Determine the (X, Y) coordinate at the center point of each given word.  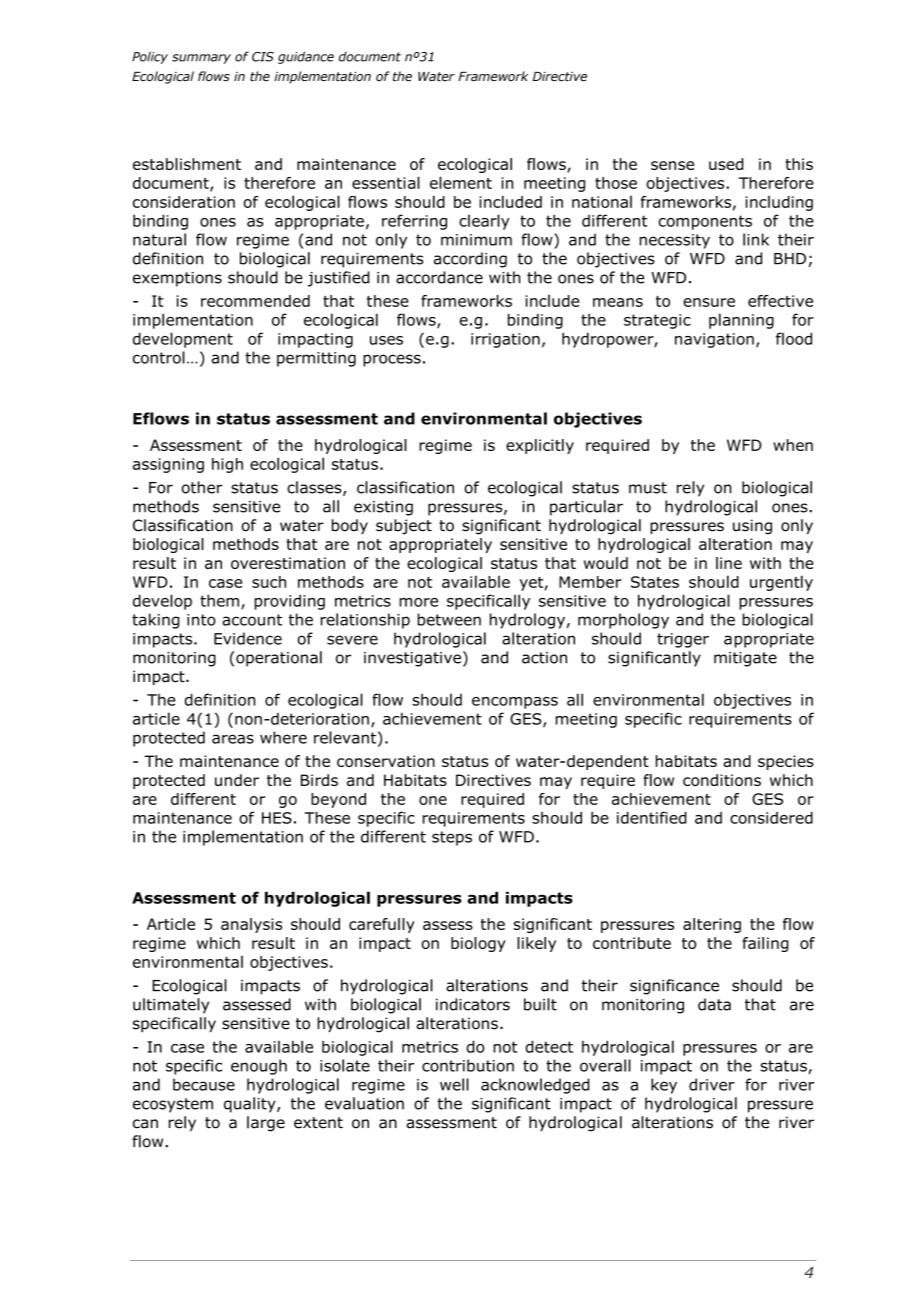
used (726, 164)
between (449, 619)
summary (201, 59)
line (729, 563)
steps (452, 838)
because (204, 1084)
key (664, 1086)
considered (771, 818)
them (219, 600)
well (454, 1084)
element (461, 182)
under (237, 780)
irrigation (505, 340)
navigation (714, 340)
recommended (255, 301)
